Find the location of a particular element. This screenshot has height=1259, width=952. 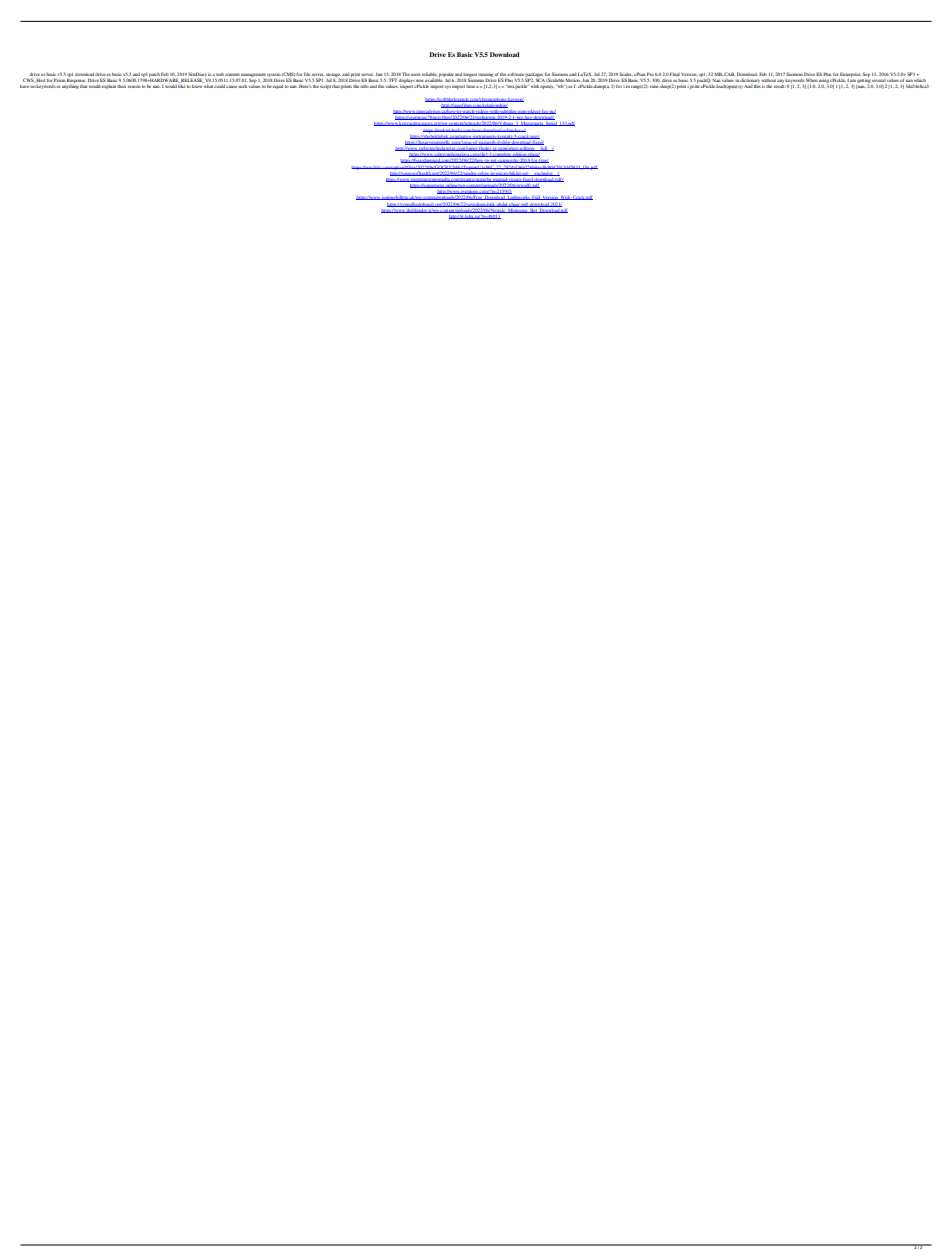

cause is located at coordinates (231, 87).
